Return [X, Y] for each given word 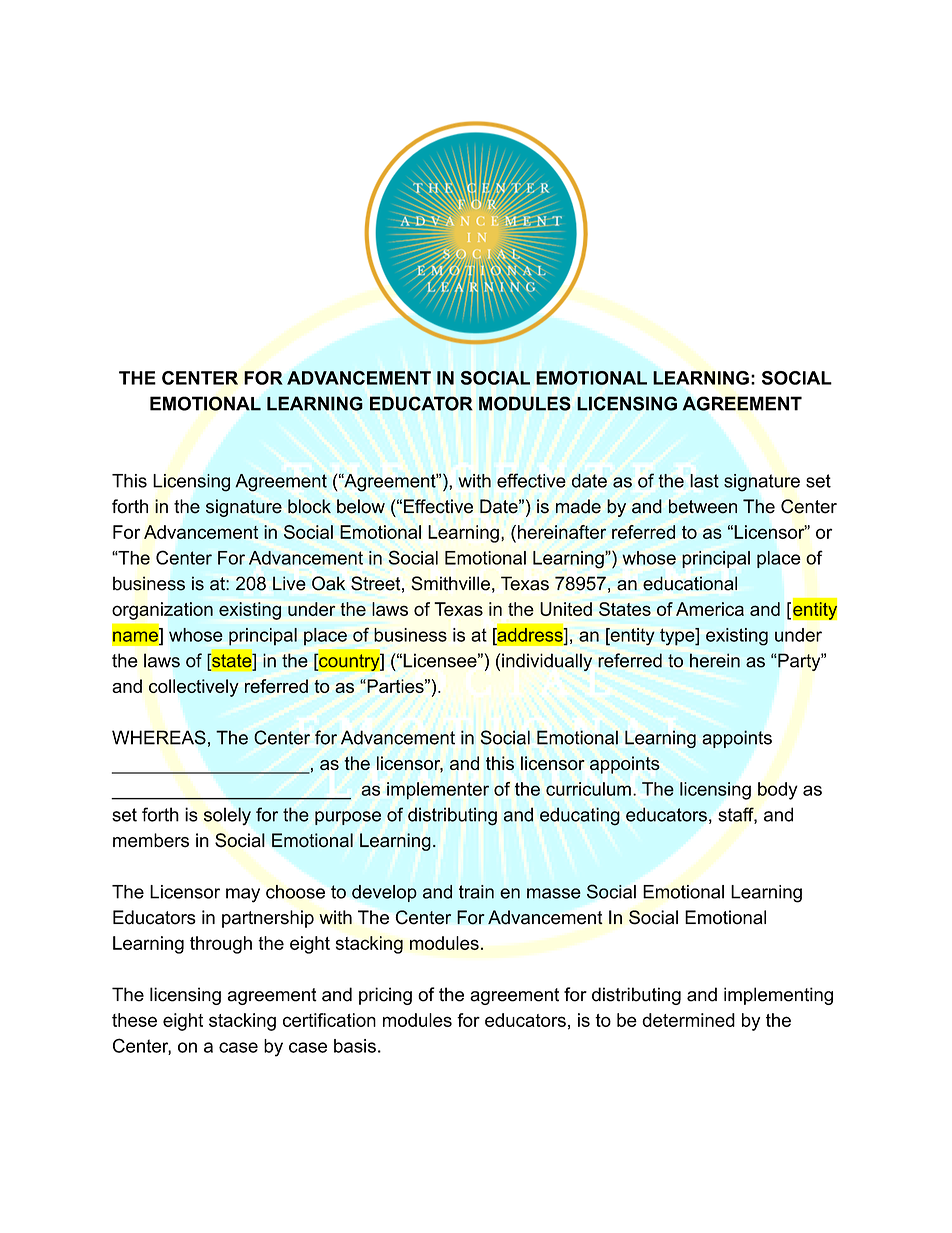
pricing [385, 996]
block [309, 506]
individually [547, 662]
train [476, 892]
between [703, 506]
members [151, 840]
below [361, 506]
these [134, 1020]
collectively [194, 688]
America [710, 609]
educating [580, 816]
